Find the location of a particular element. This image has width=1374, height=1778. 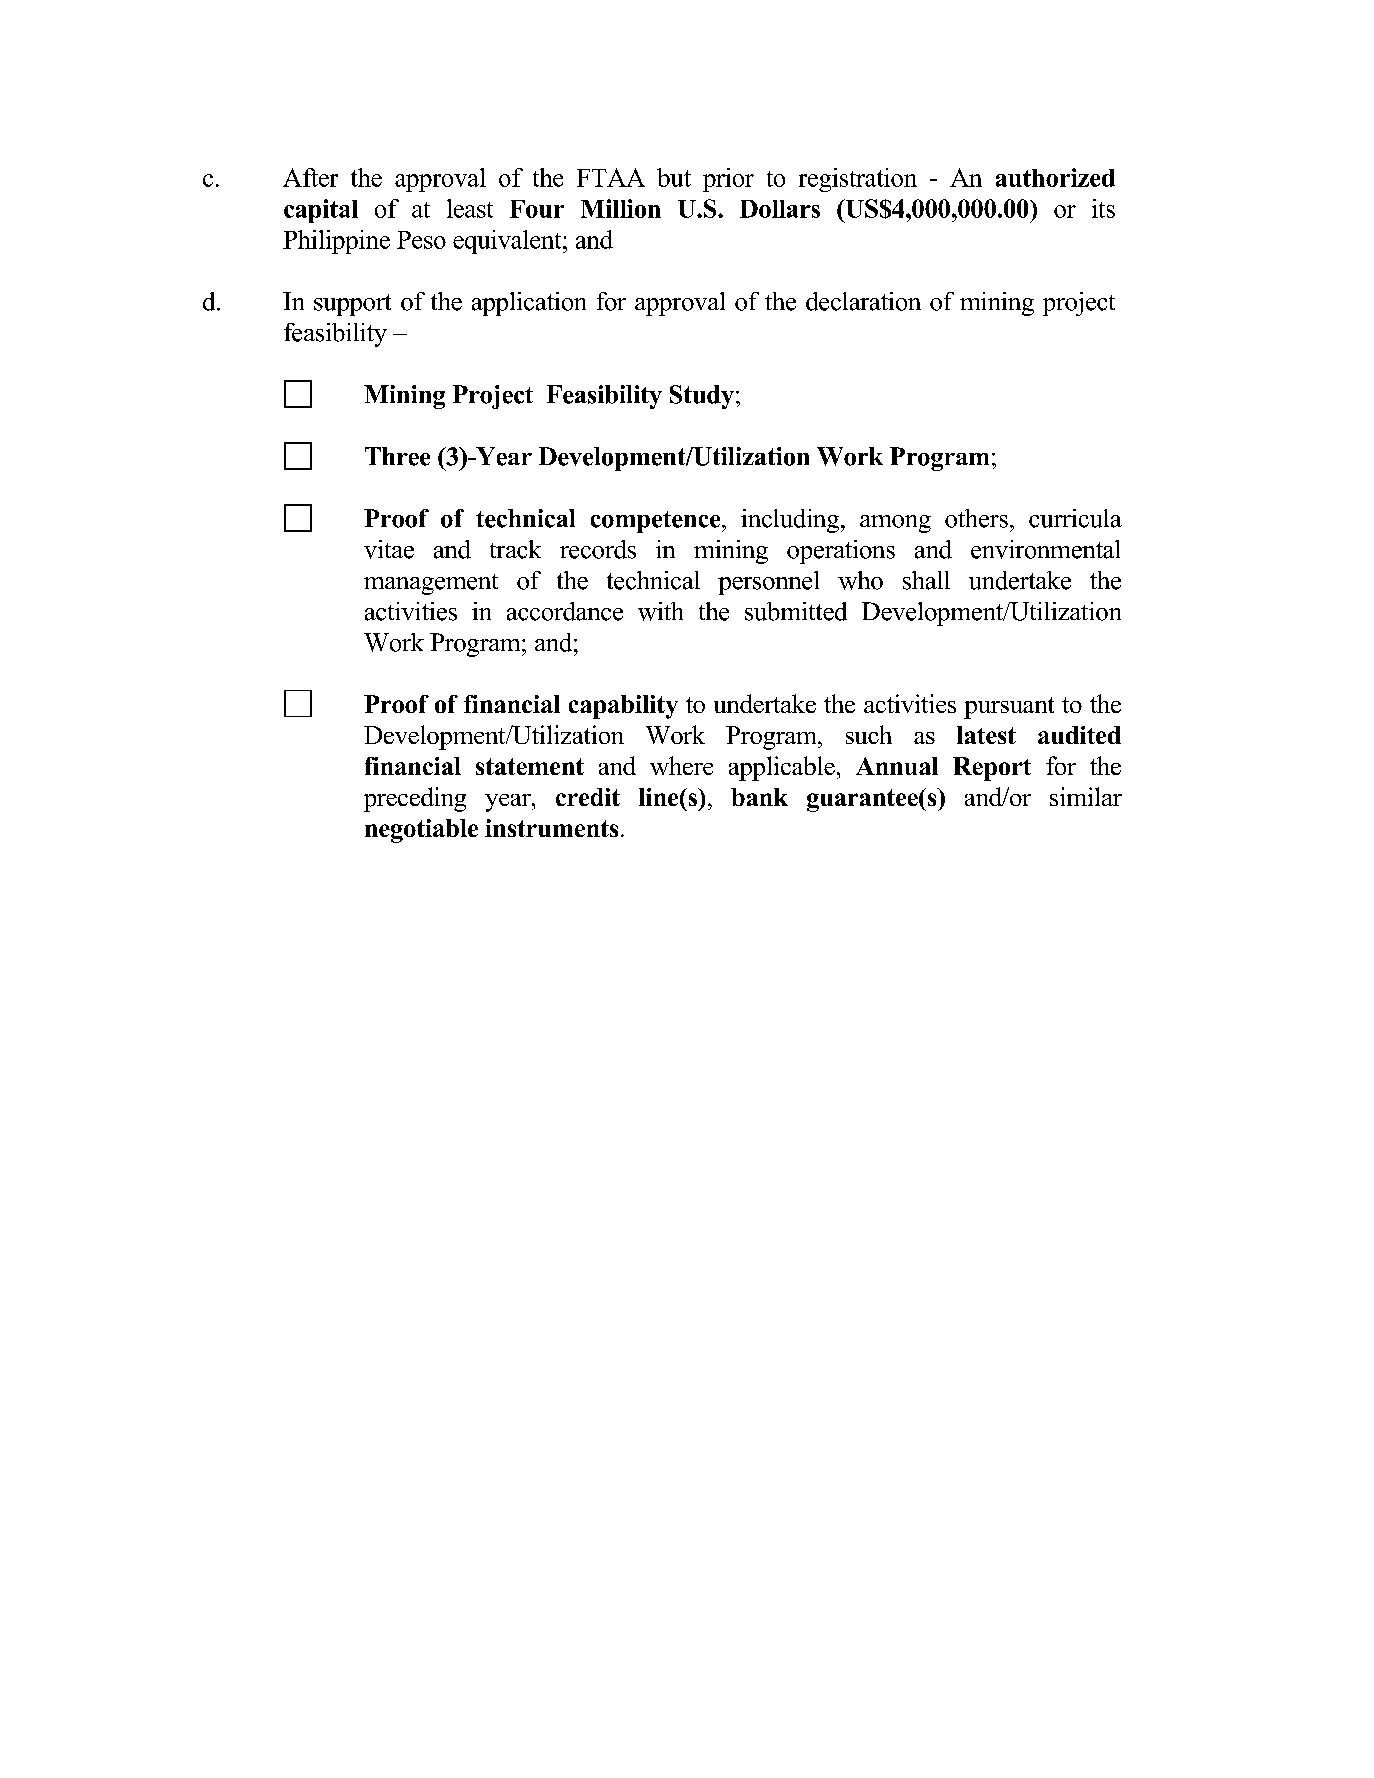

least is located at coordinates (470, 208).
